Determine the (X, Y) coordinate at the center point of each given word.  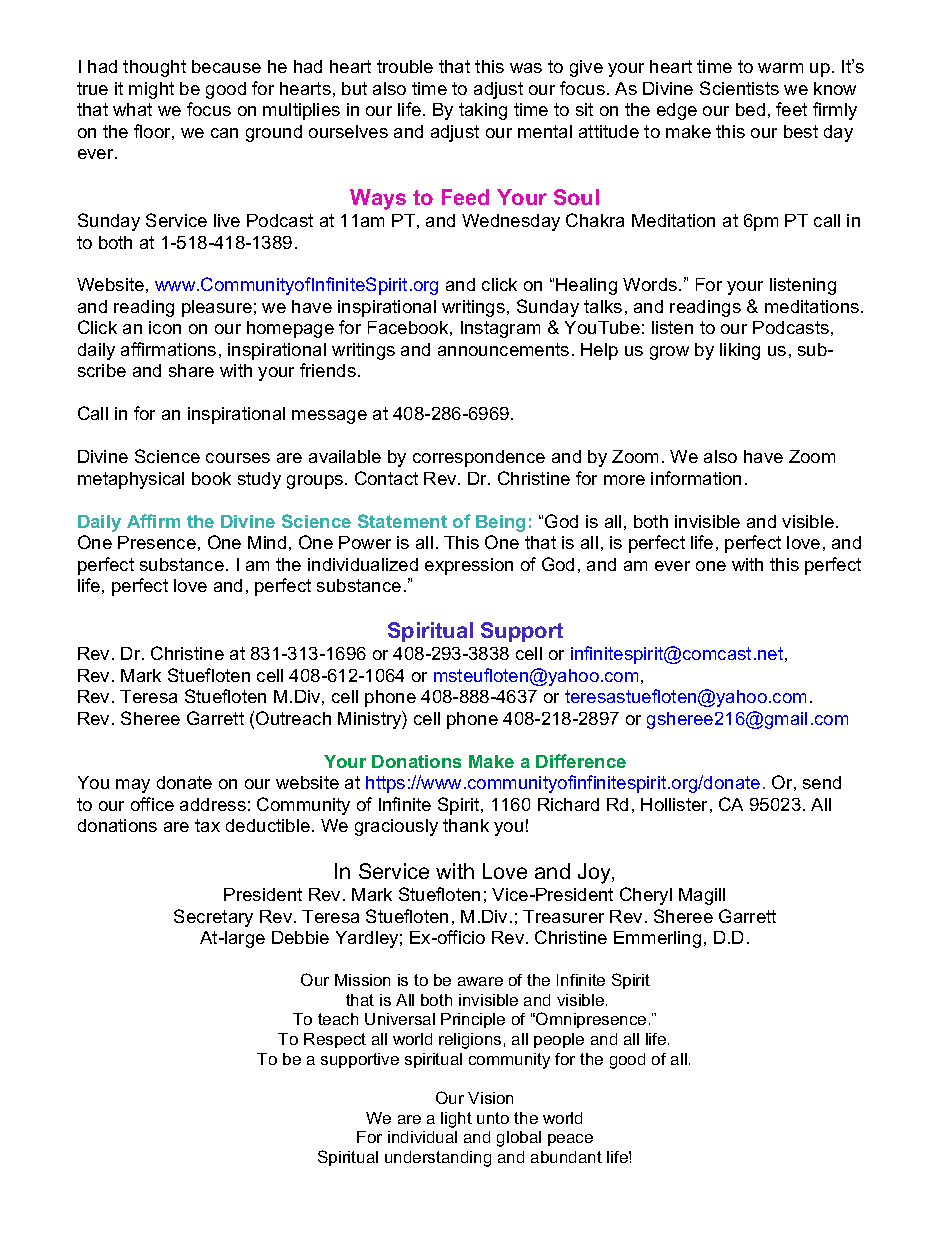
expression (469, 566)
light (456, 1120)
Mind (267, 542)
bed (750, 109)
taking (483, 111)
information (696, 478)
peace (570, 1140)
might (151, 90)
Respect (335, 1040)
